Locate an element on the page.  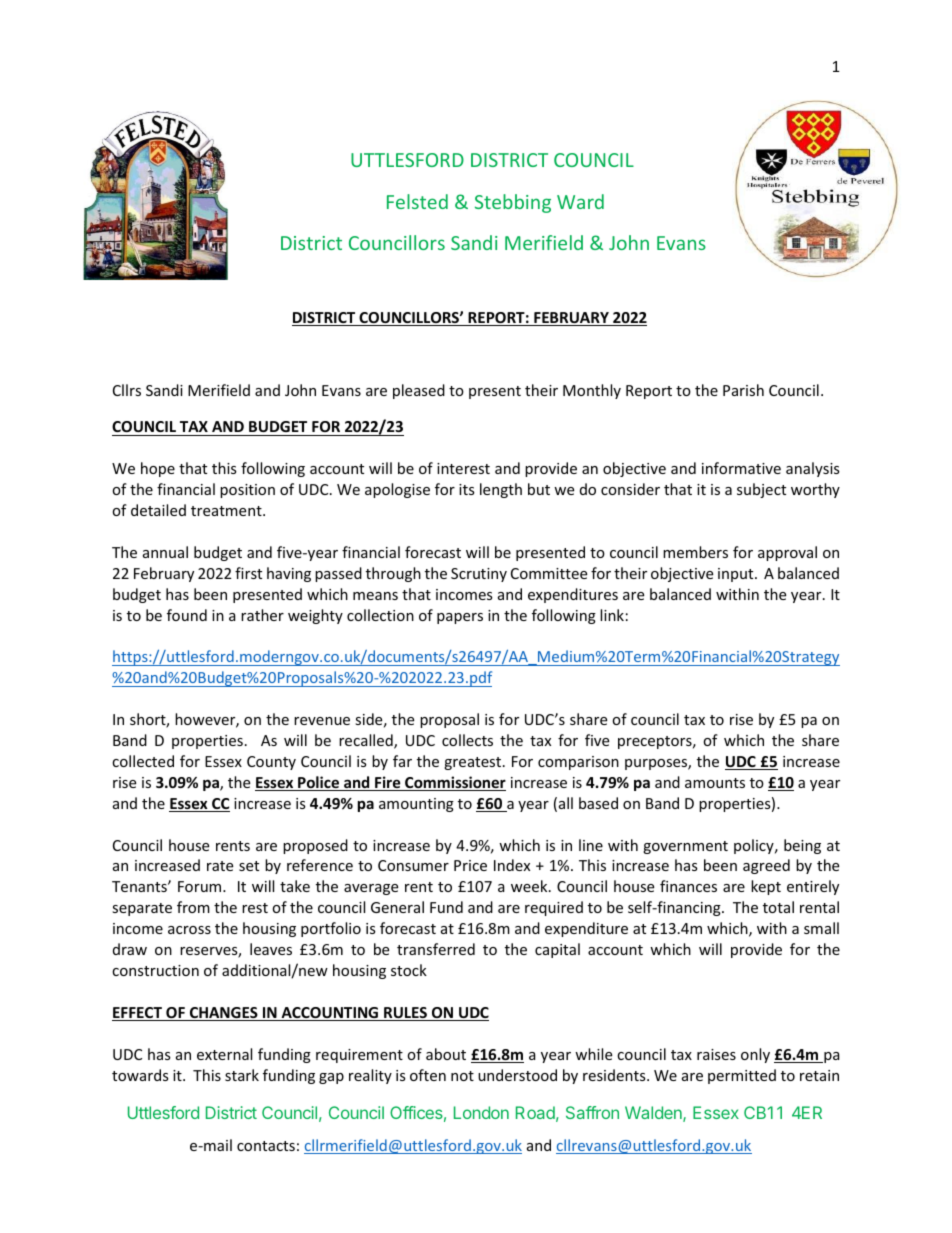
hope is located at coordinates (158, 469).
